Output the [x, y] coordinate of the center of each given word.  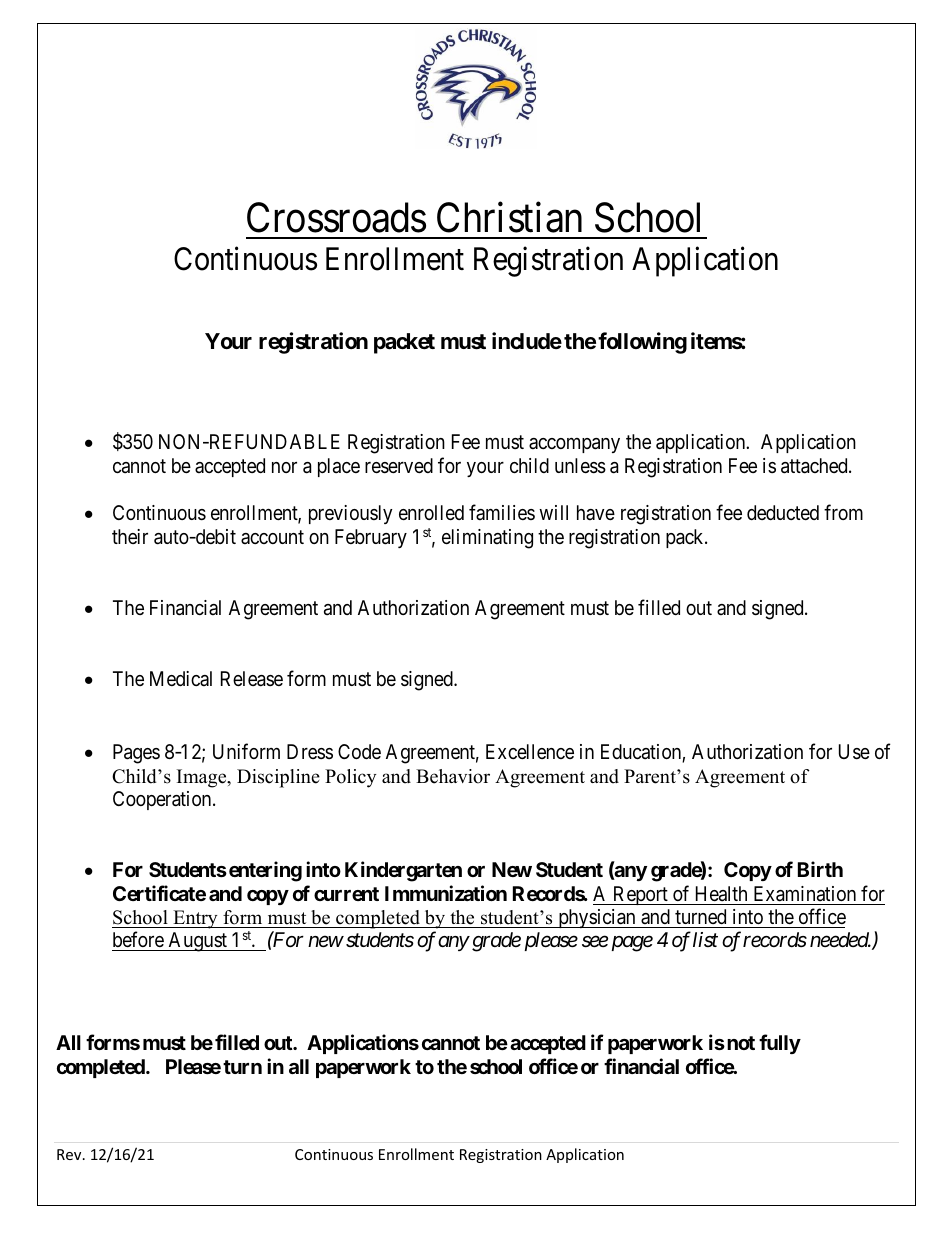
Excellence [530, 751]
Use [854, 752]
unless [580, 466]
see [595, 942]
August [197, 942]
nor [284, 467]
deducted [783, 512]
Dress [310, 751]
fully [780, 1044]
